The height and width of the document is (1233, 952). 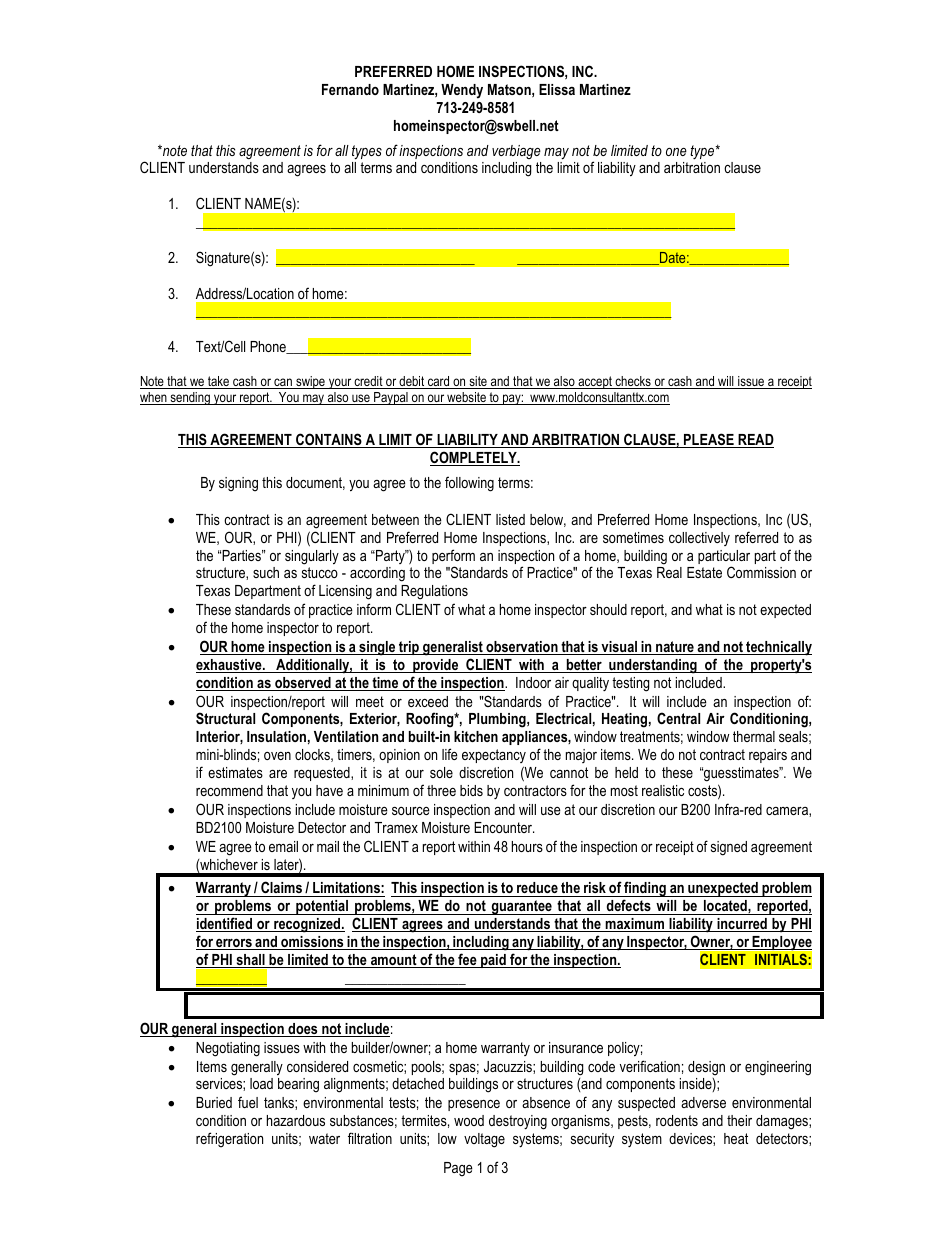 I want to click on PLEASE, so click(x=709, y=440).
